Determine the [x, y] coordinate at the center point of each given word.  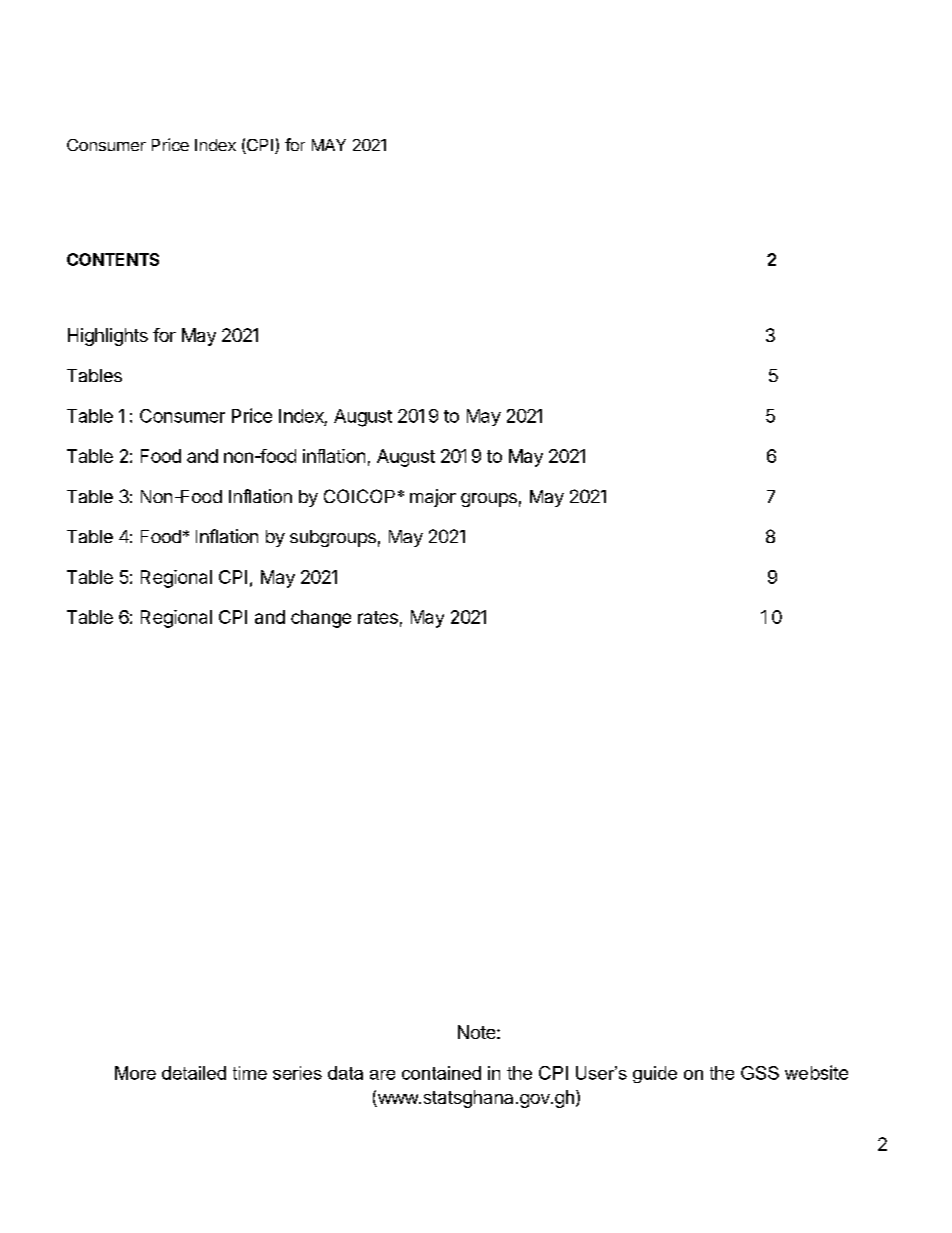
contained [441, 1073]
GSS [760, 1073]
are [382, 1075]
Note [476, 1032]
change [321, 619]
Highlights [108, 337]
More [135, 1073]
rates [378, 617]
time [250, 1073]
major [433, 498]
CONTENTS [113, 259]
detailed [194, 1073]
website [816, 1072]
